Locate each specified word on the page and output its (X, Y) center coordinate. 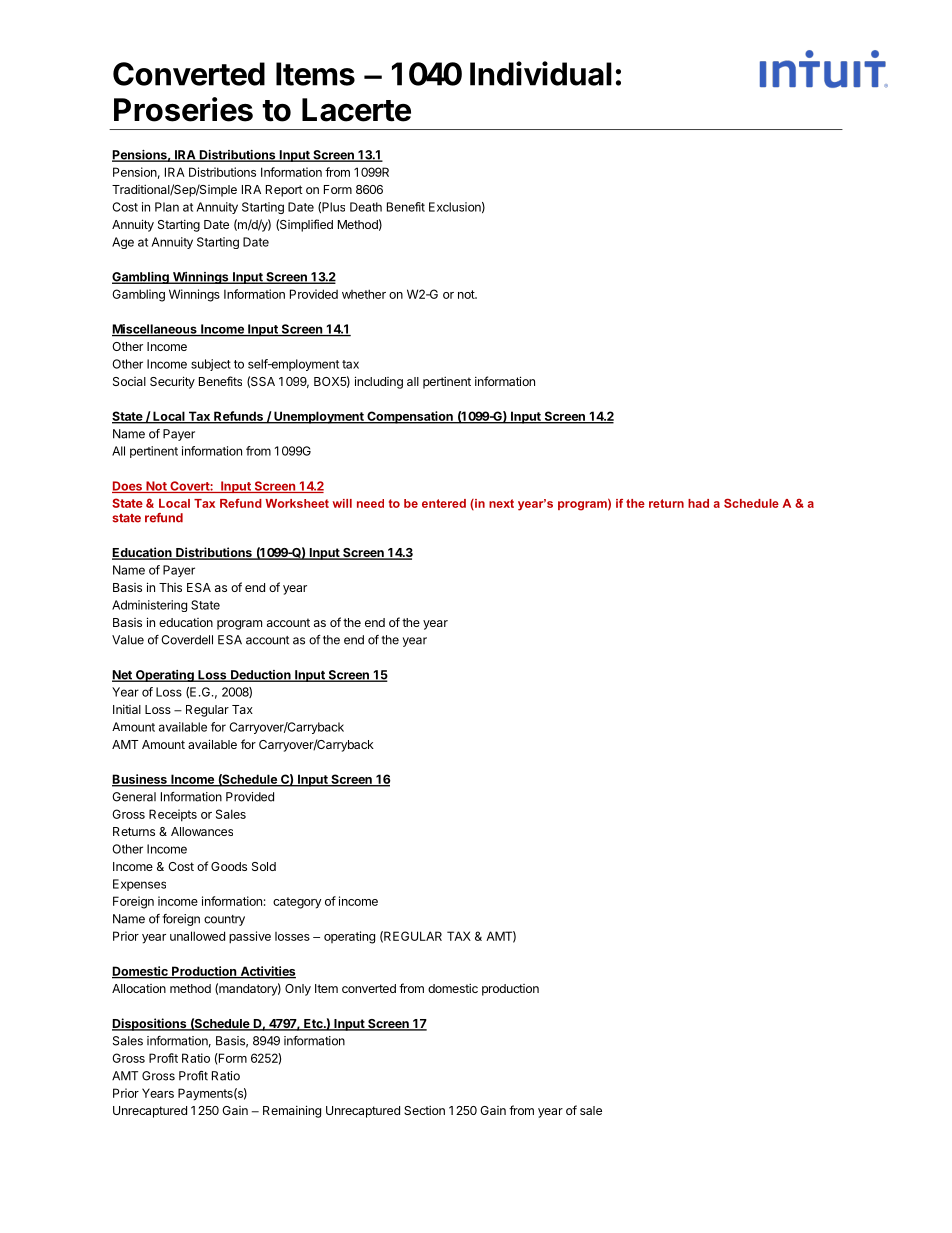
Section (424, 1110)
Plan (167, 207)
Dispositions (150, 1024)
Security (172, 382)
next (501, 503)
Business (140, 780)
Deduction (261, 676)
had (698, 503)
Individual (541, 73)
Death (366, 207)
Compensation (410, 417)
